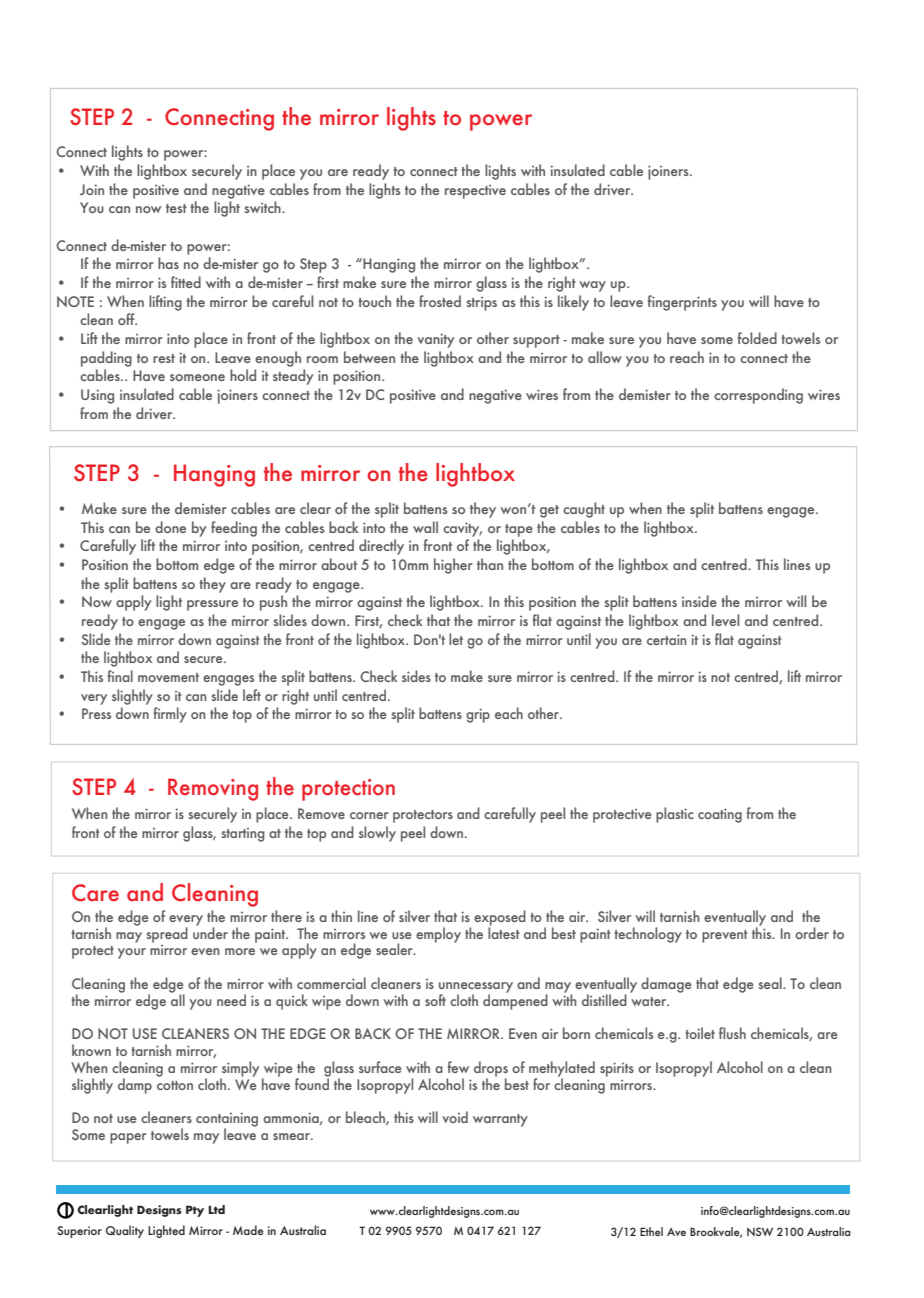 The image size is (924, 1298). I want to click on exposed, so click(500, 919).
